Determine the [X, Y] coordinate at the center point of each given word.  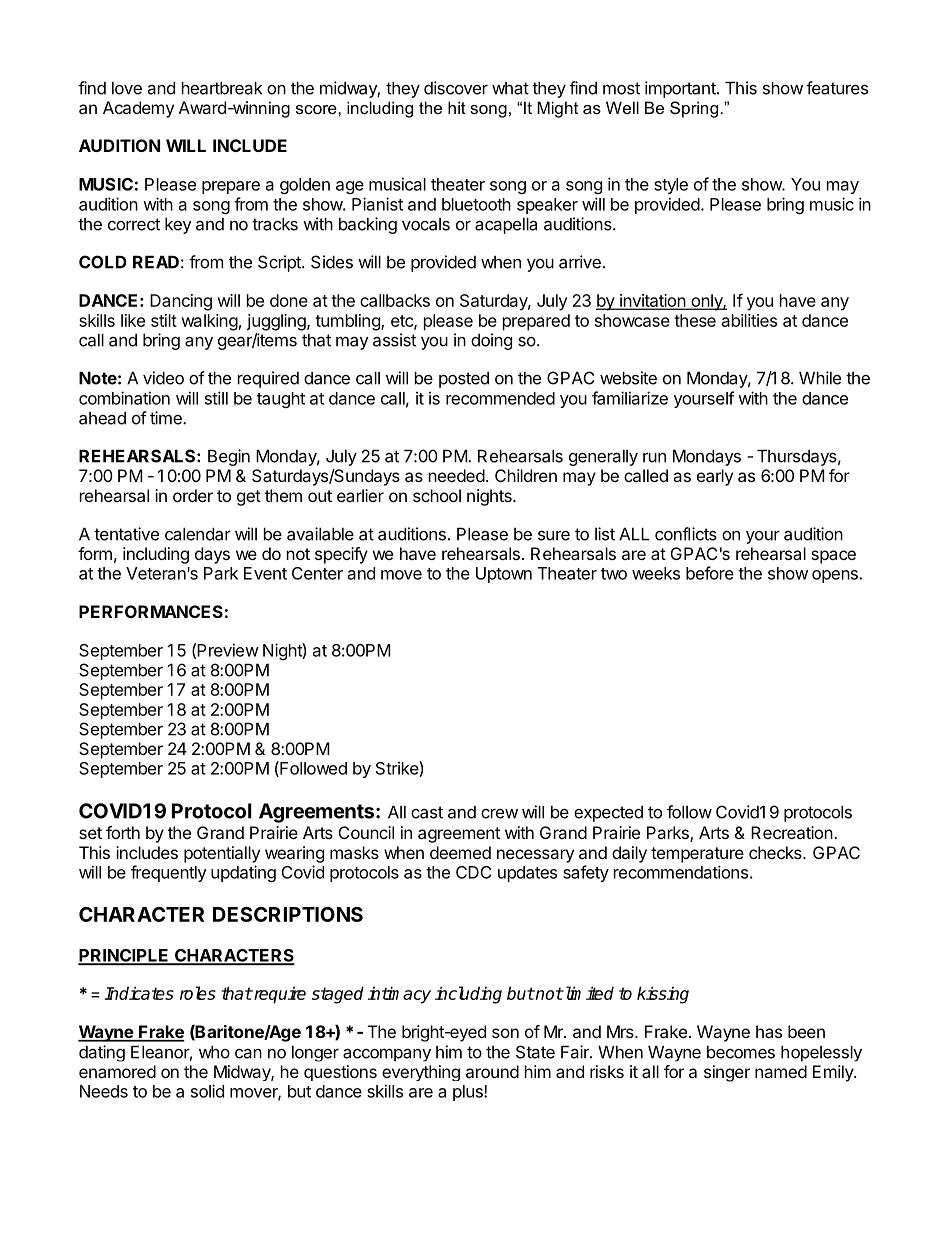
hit [457, 107]
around [492, 1071]
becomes [741, 1052]
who [214, 1052]
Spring [695, 109]
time [167, 418]
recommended [500, 398]
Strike [398, 769]
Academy [138, 109]
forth [123, 832]
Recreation [792, 832]
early [715, 477]
